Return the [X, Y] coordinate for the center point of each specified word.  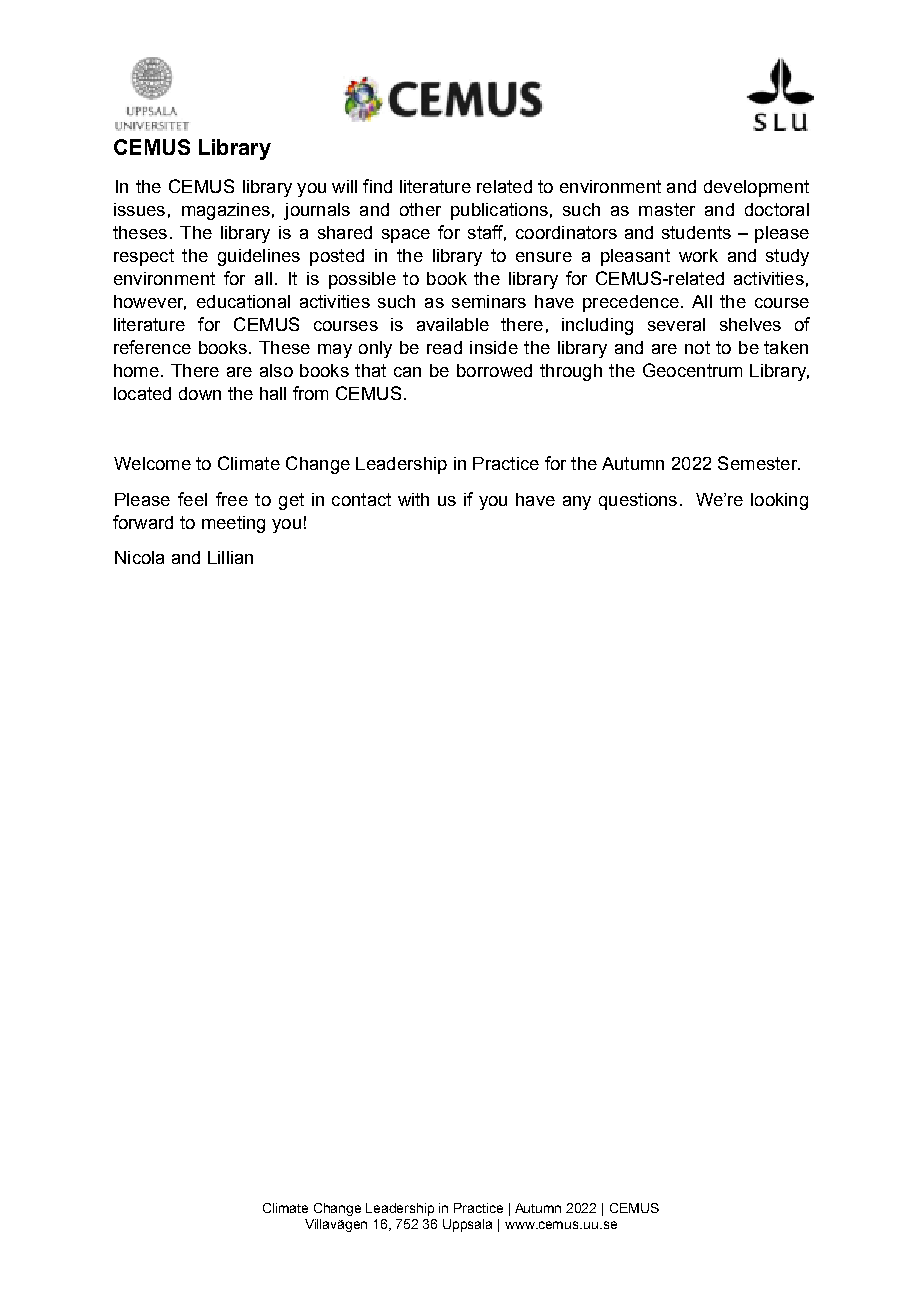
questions [638, 501]
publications [499, 211]
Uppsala [467, 1225]
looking [779, 501]
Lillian [230, 557]
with [413, 499]
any [577, 503]
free [232, 499]
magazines [226, 211]
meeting [233, 524]
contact [361, 499]
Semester [759, 463]
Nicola [139, 557]
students [696, 232]
